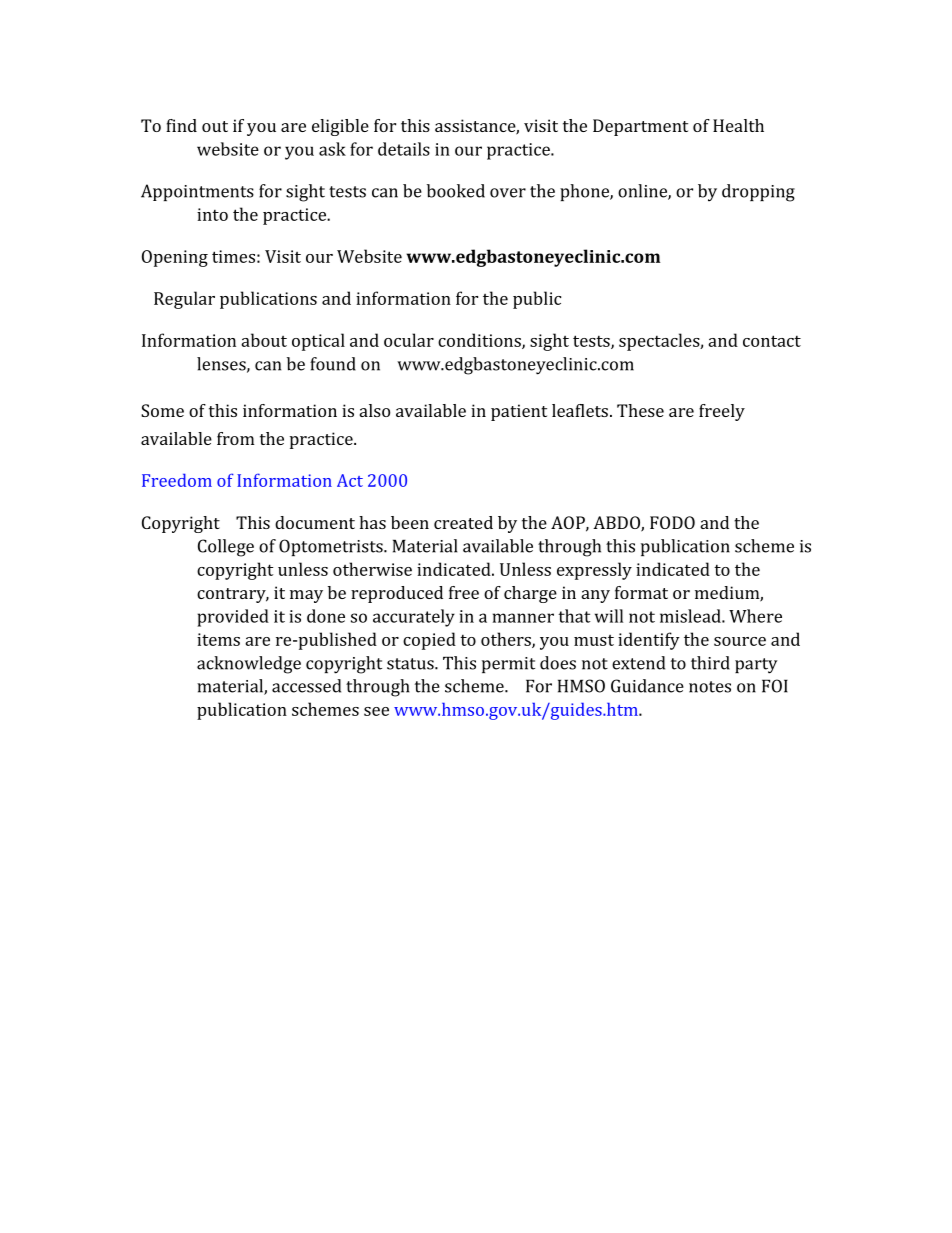 Image resolution: width=952 pixels, height=1233 pixels. Describe the element at coordinates (480, 341) in the screenshot. I see `conditions` at that location.
